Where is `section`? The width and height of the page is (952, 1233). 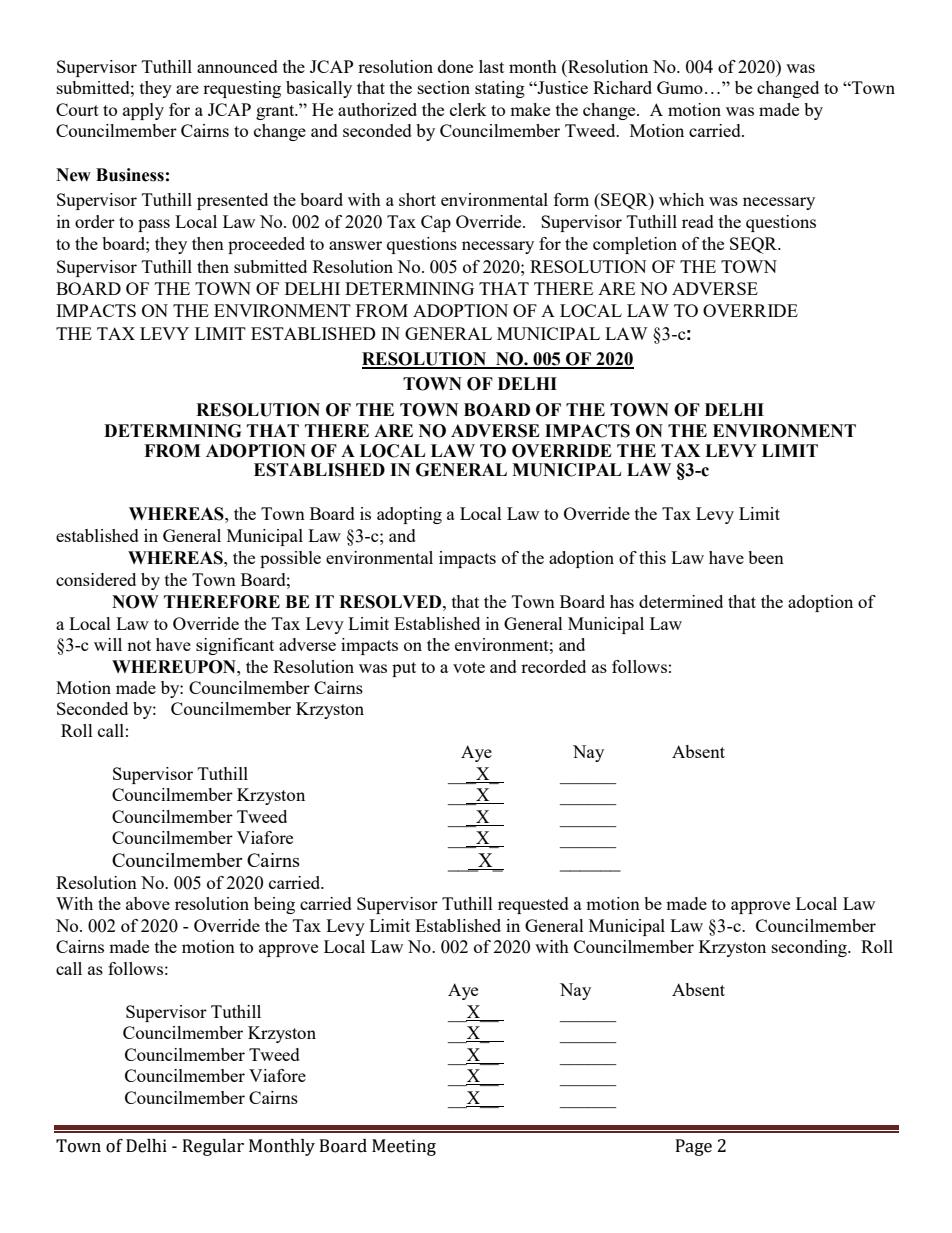 section is located at coordinates (444, 87).
